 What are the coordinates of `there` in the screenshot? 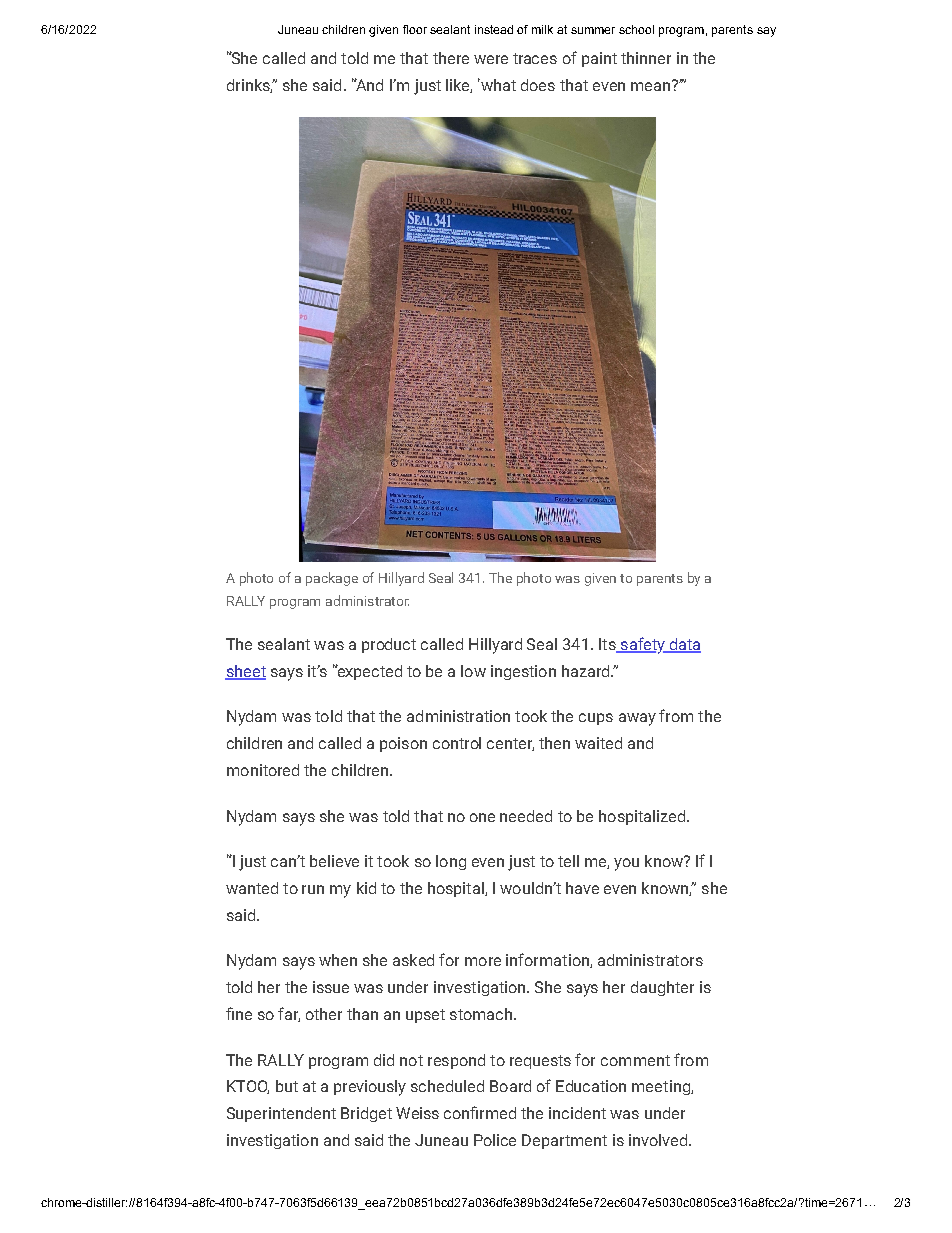 It's located at (451, 58).
